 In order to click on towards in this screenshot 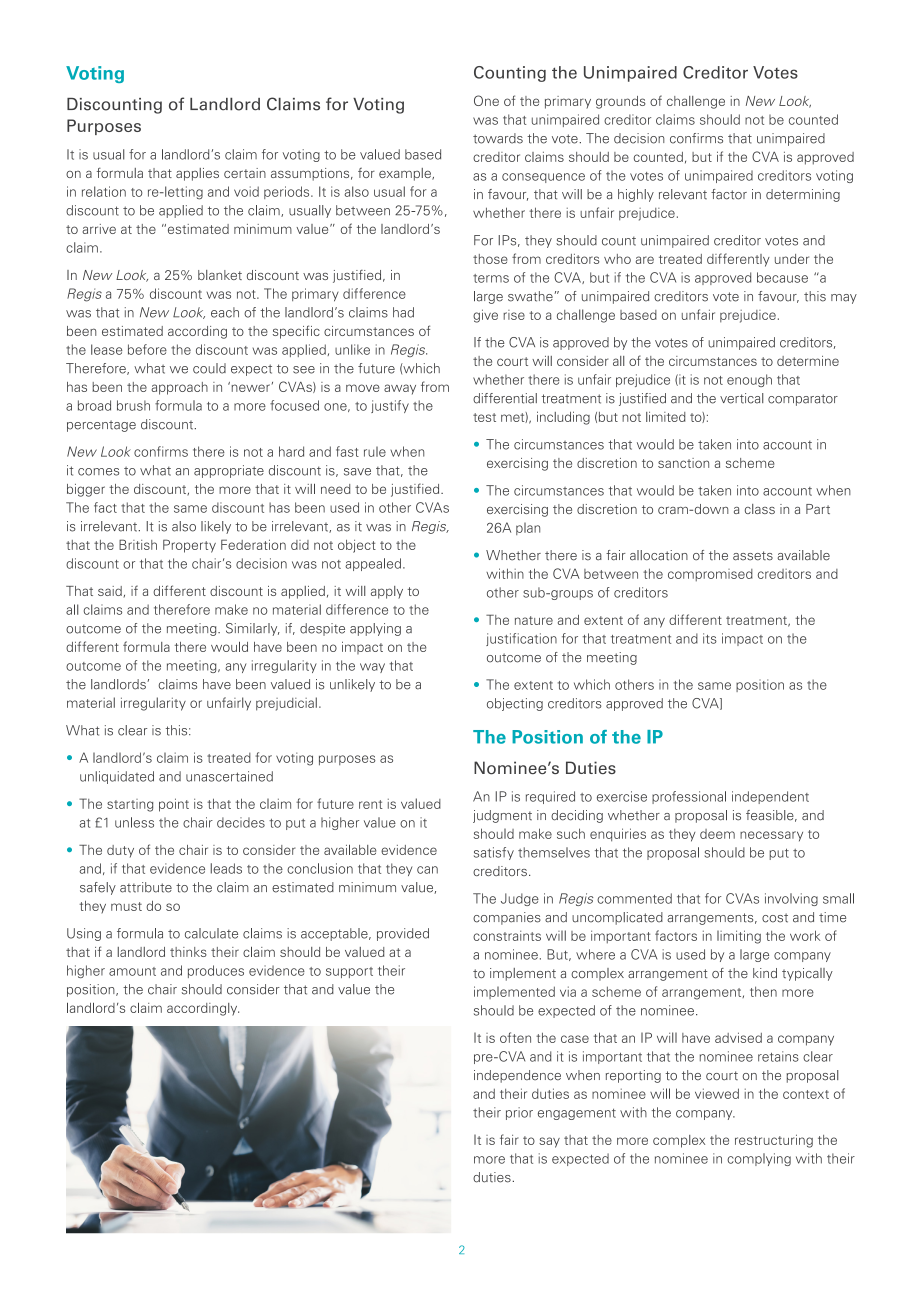, I will do `click(498, 138)`.
